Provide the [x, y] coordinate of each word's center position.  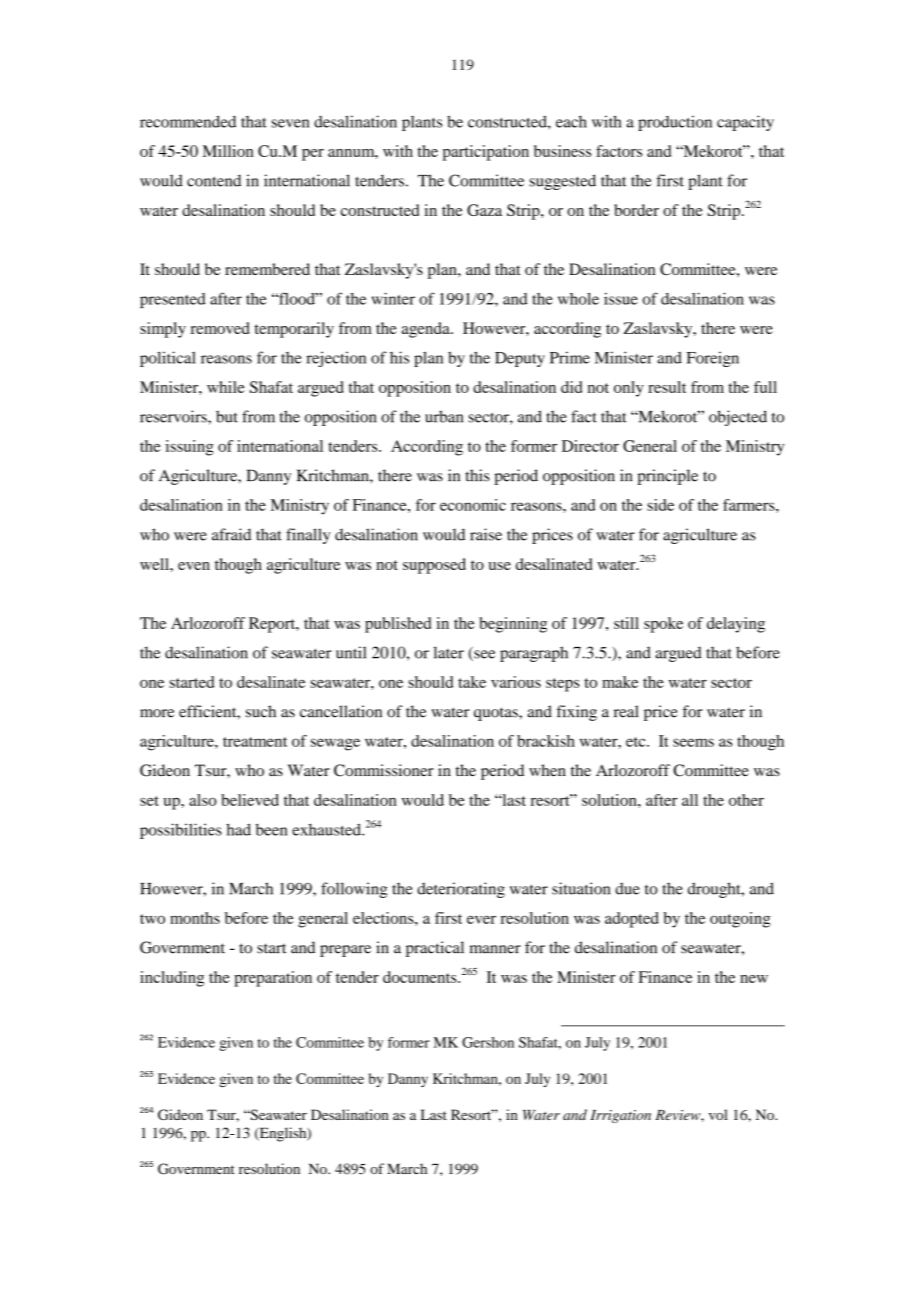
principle [667, 477]
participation [486, 153]
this [477, 475]
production [675, 123]
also [203, 800]
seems [693, 742]
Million [228, 151]
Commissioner [384, 770]
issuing [189, 448]
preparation [273, 979]
